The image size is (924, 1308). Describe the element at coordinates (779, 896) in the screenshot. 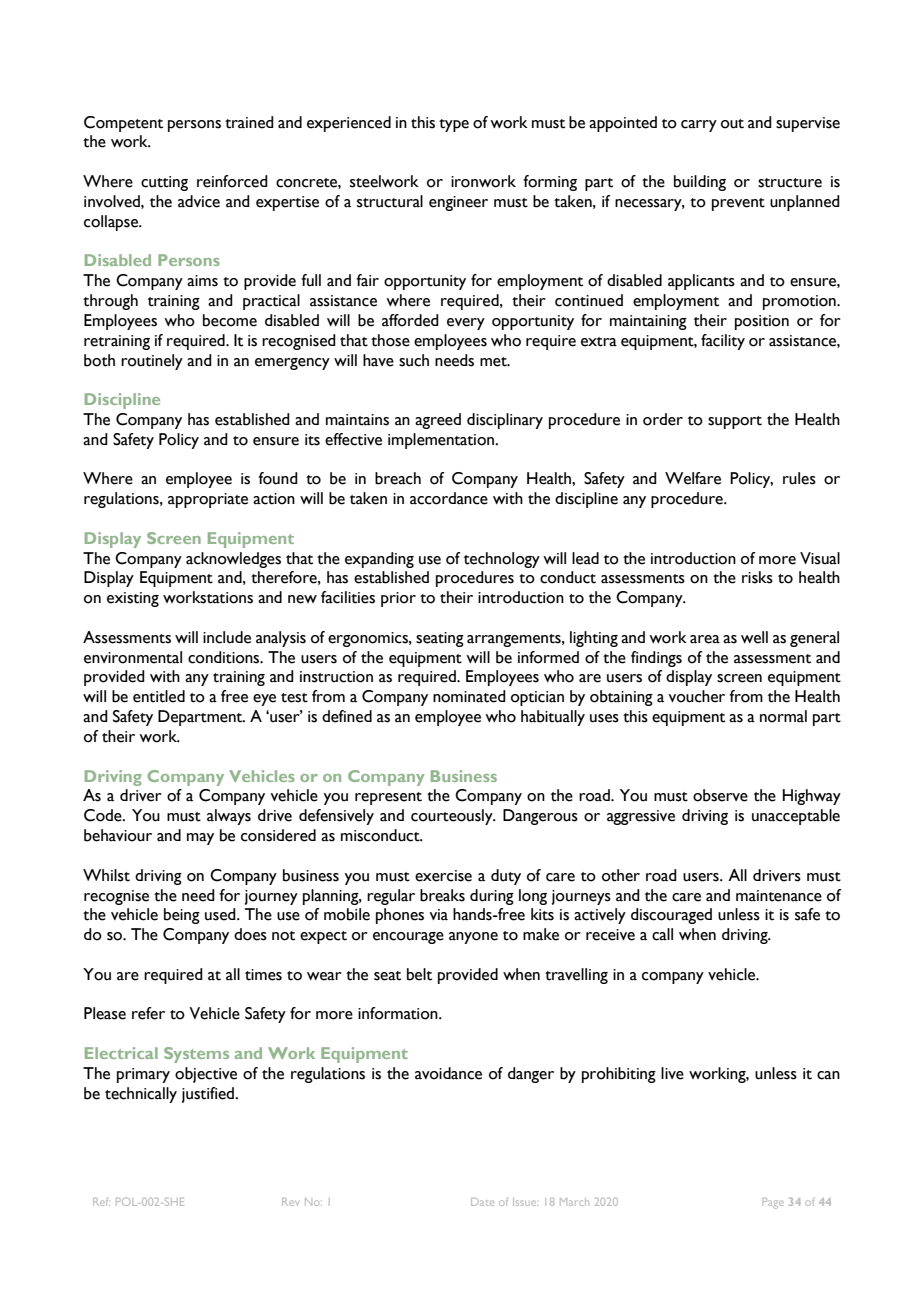

I see `maintenance` at that location.
